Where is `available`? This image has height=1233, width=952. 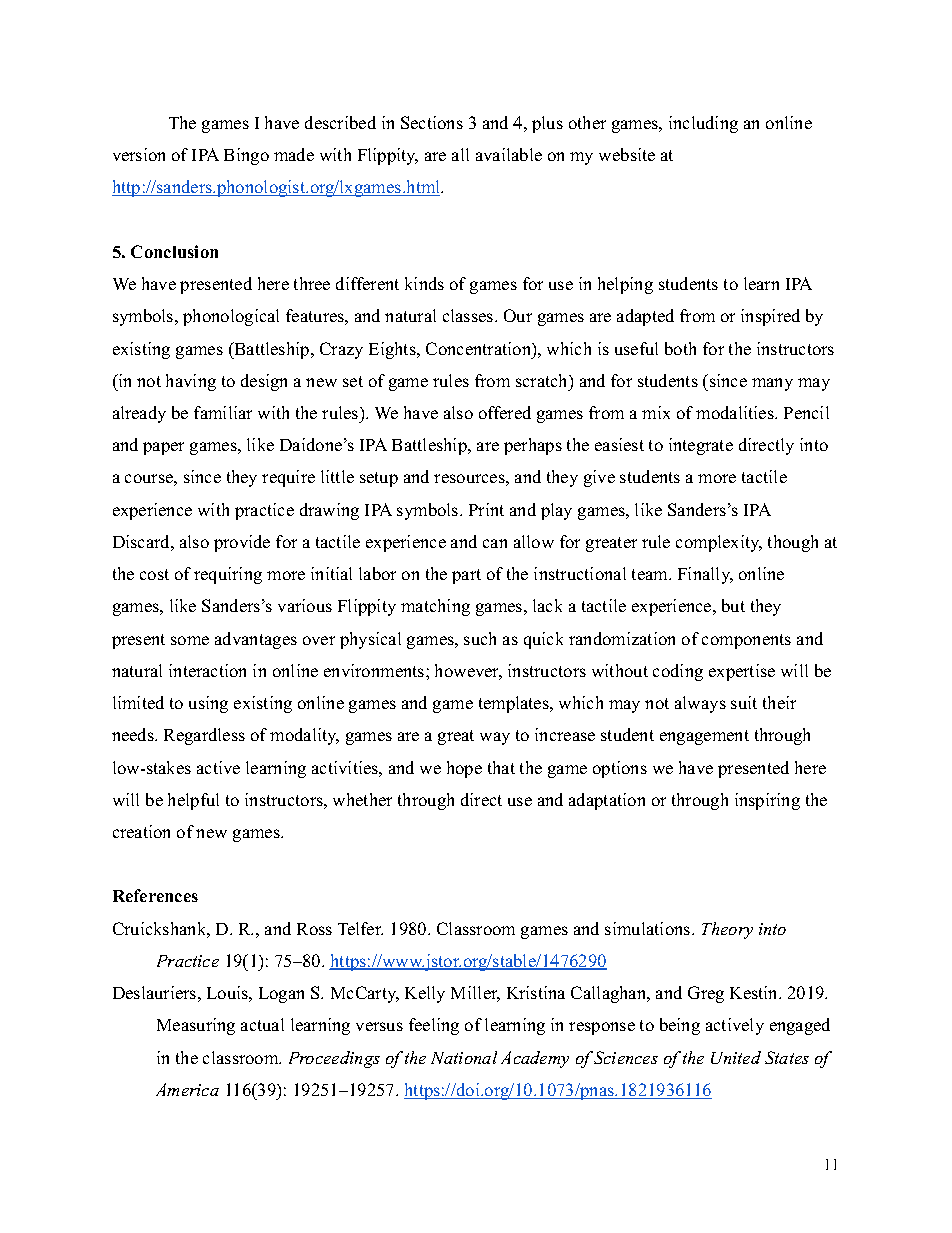
available is located at coordinates (509, 154).
